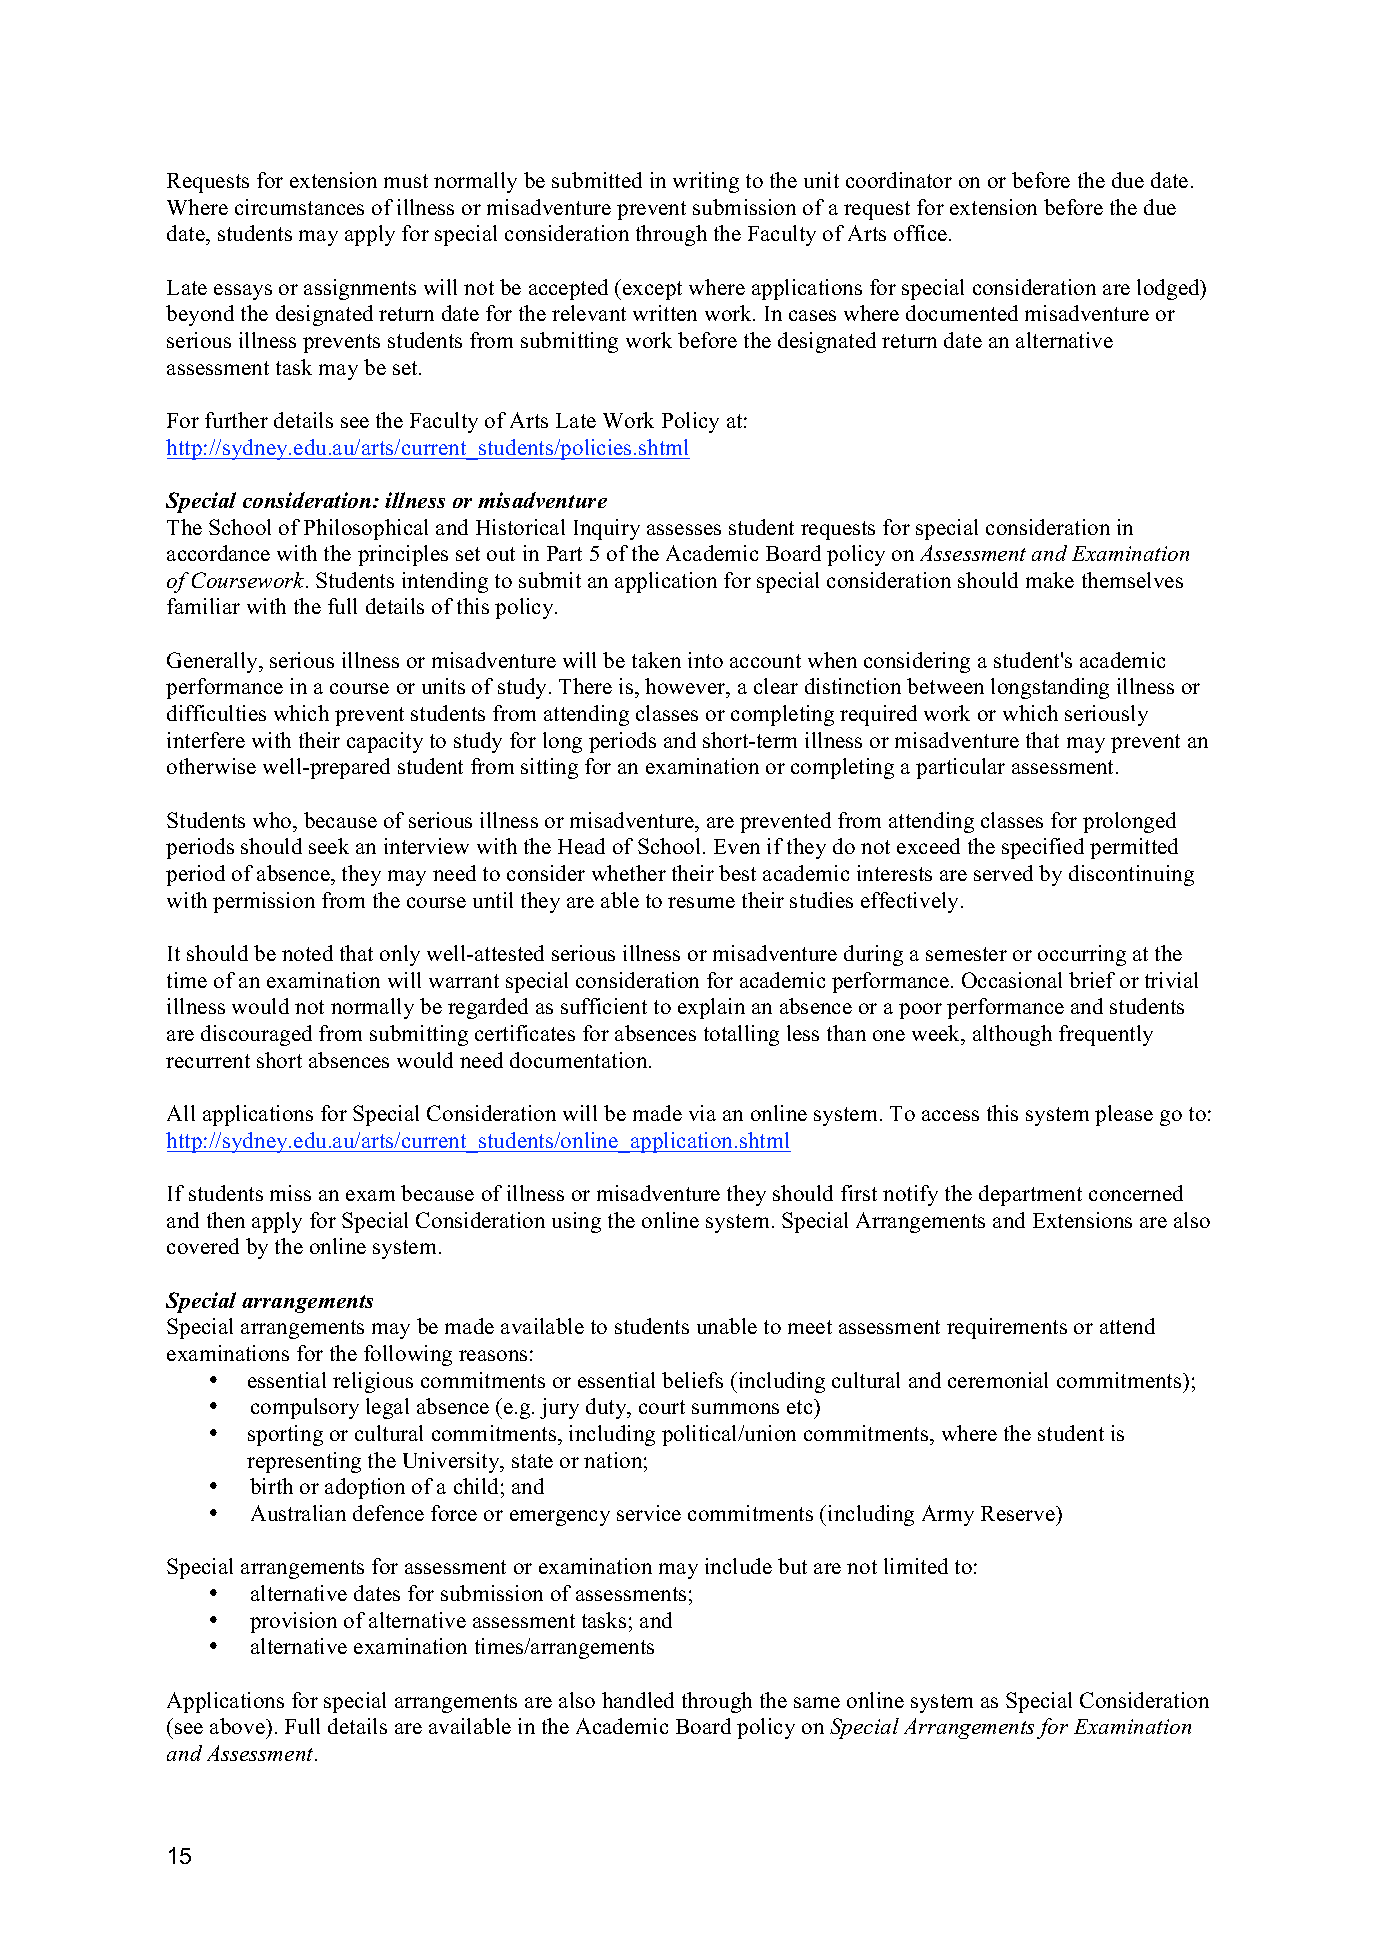 The height and width of the image is (1952, 1379). What do you see at coordinates (366, 529) in the image?
I see `Philosophical` at bounding box center [366, 529].
